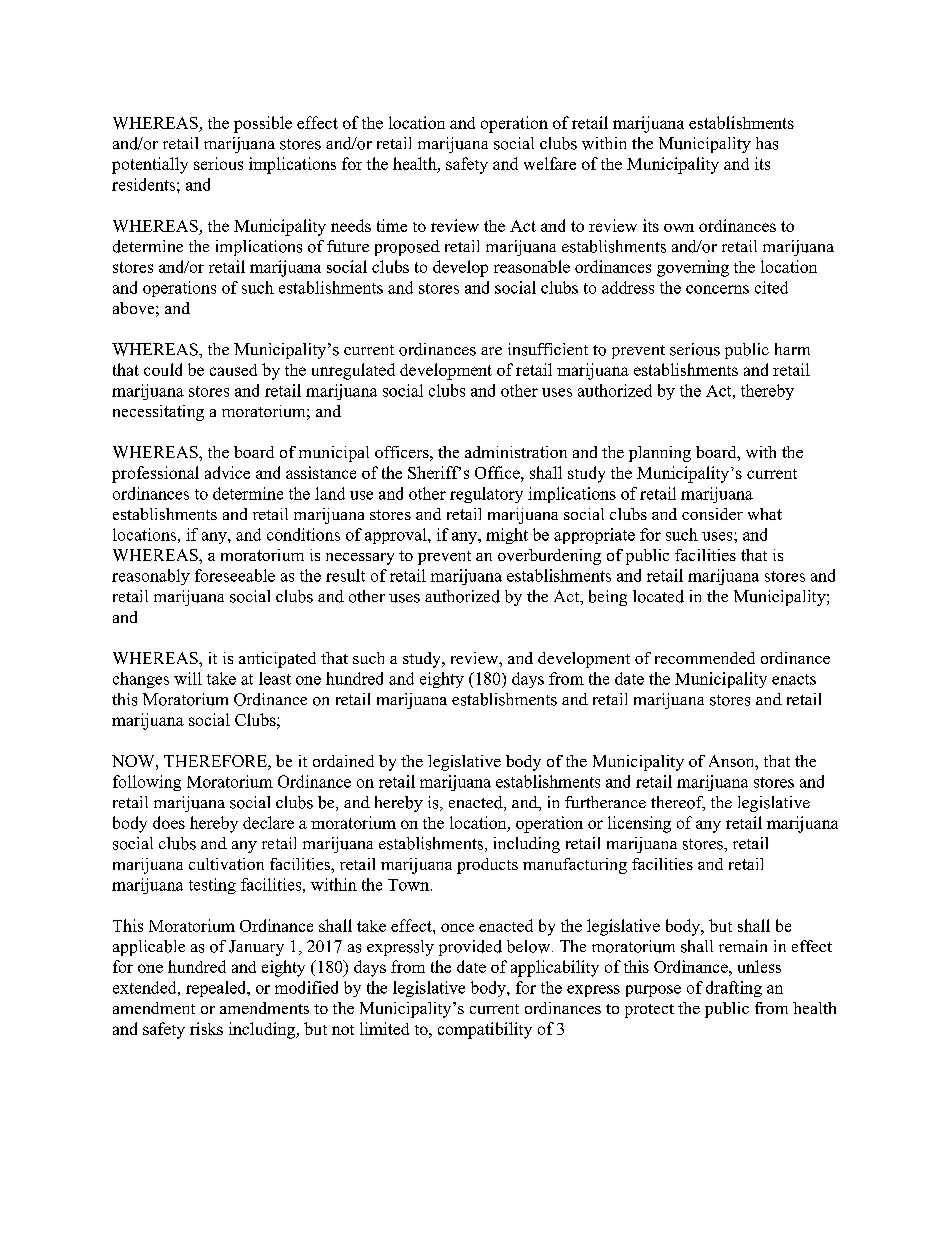 The width and height of the screenshot is (952, 1233). I want to click on might, so click(507, 536).
